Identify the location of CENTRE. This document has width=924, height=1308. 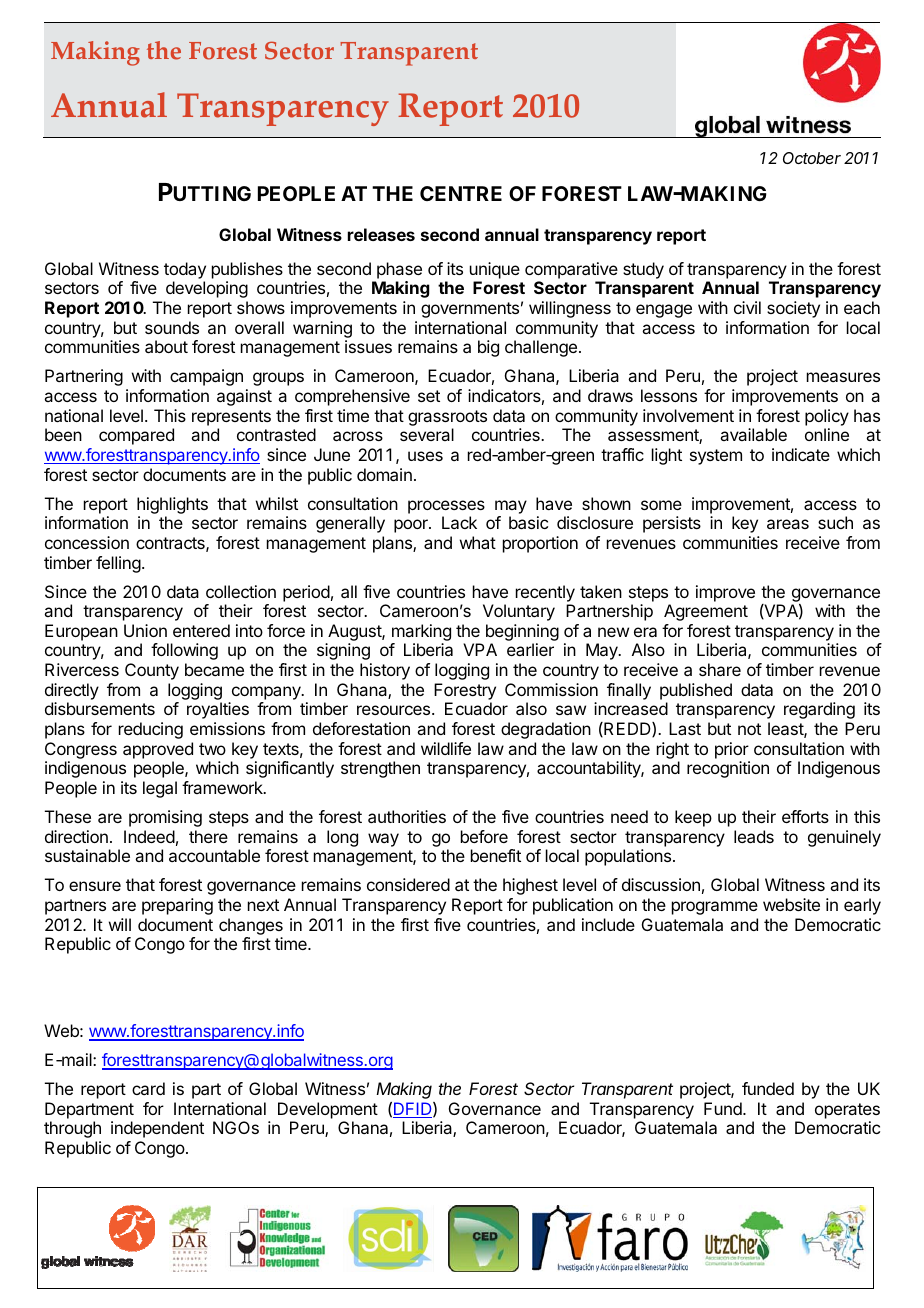
(461, 193).
